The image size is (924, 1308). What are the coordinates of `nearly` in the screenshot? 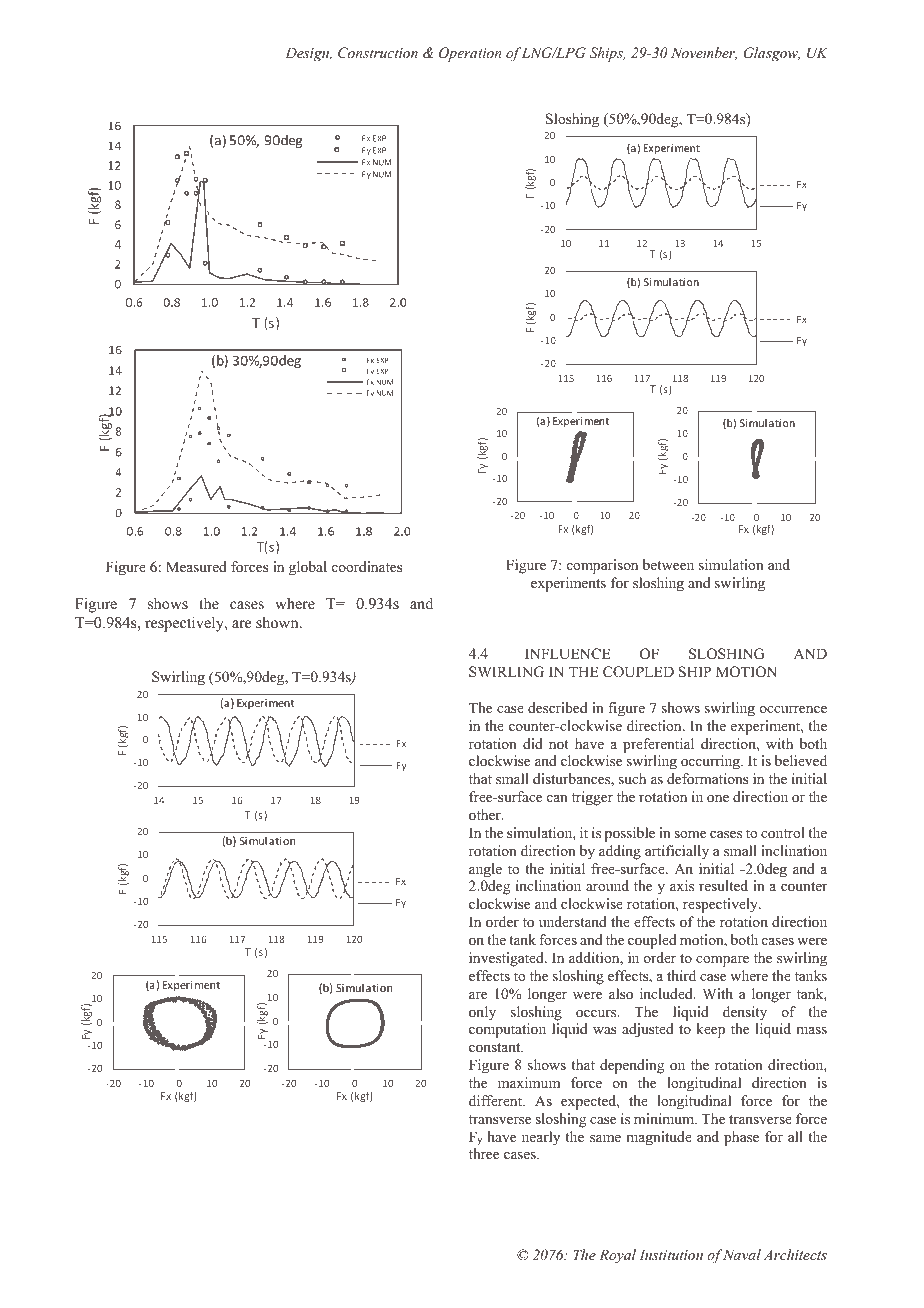 It's located at (541, 1138).
